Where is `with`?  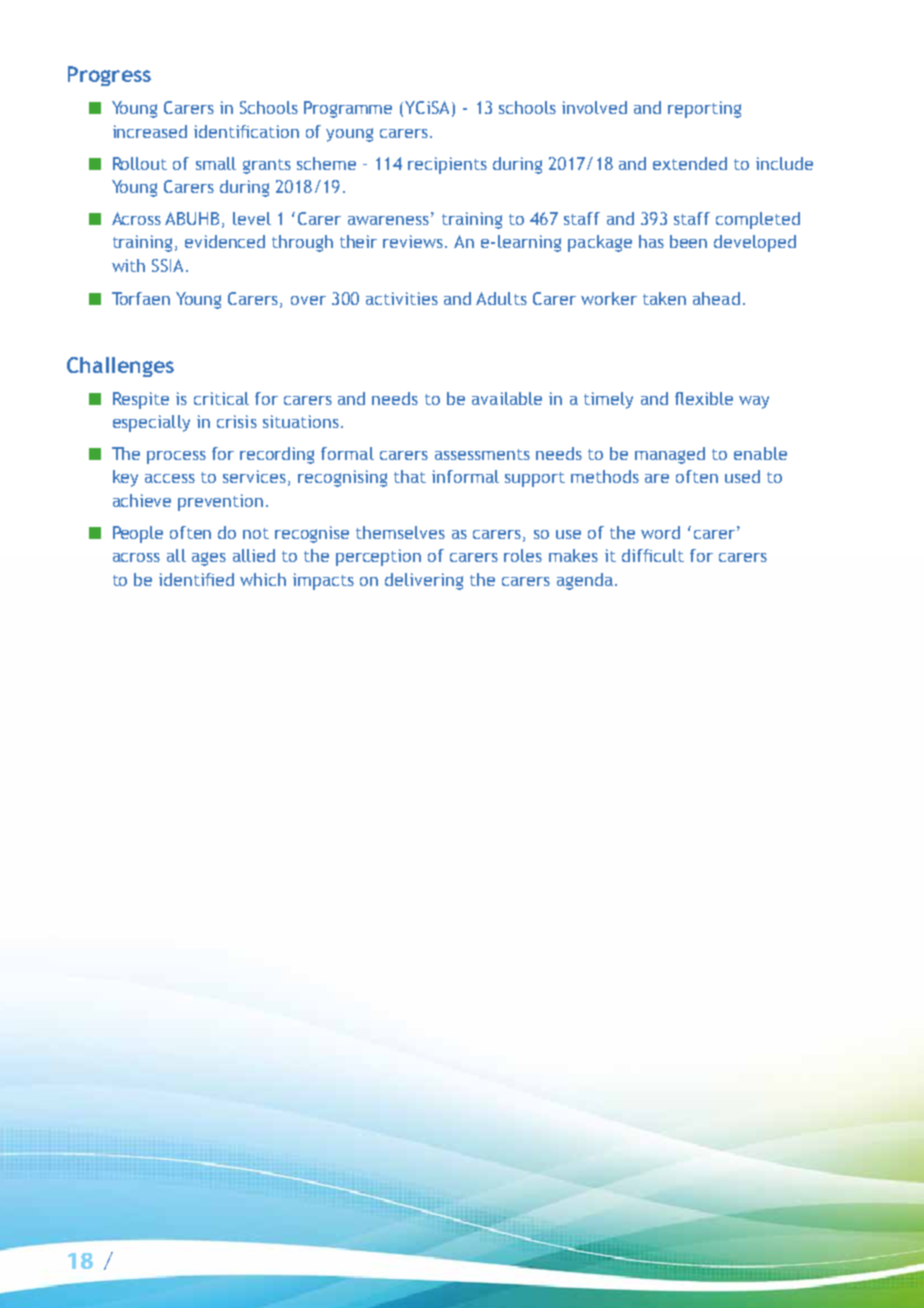
with is located at coordinates (128, 265).
